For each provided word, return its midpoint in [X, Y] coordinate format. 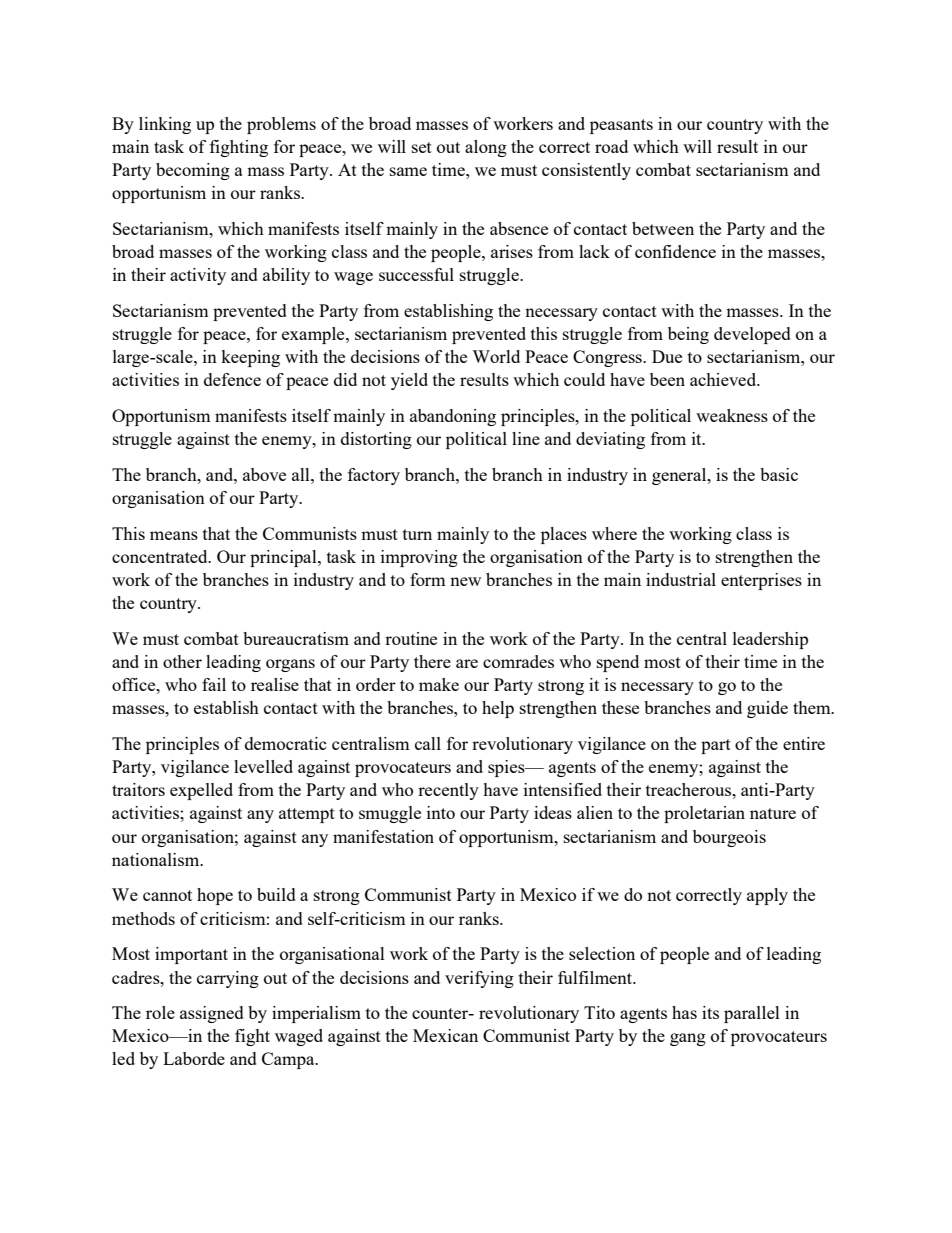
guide [767, 709]
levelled [263, 766]
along [486, 148]
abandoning [453, 417]
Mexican [445, 1035]
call [428, 743]
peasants [621, 126]
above [264, 474]
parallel [752, 1014]
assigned [212, 1014]
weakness [732, 415]
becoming [193, 171]
